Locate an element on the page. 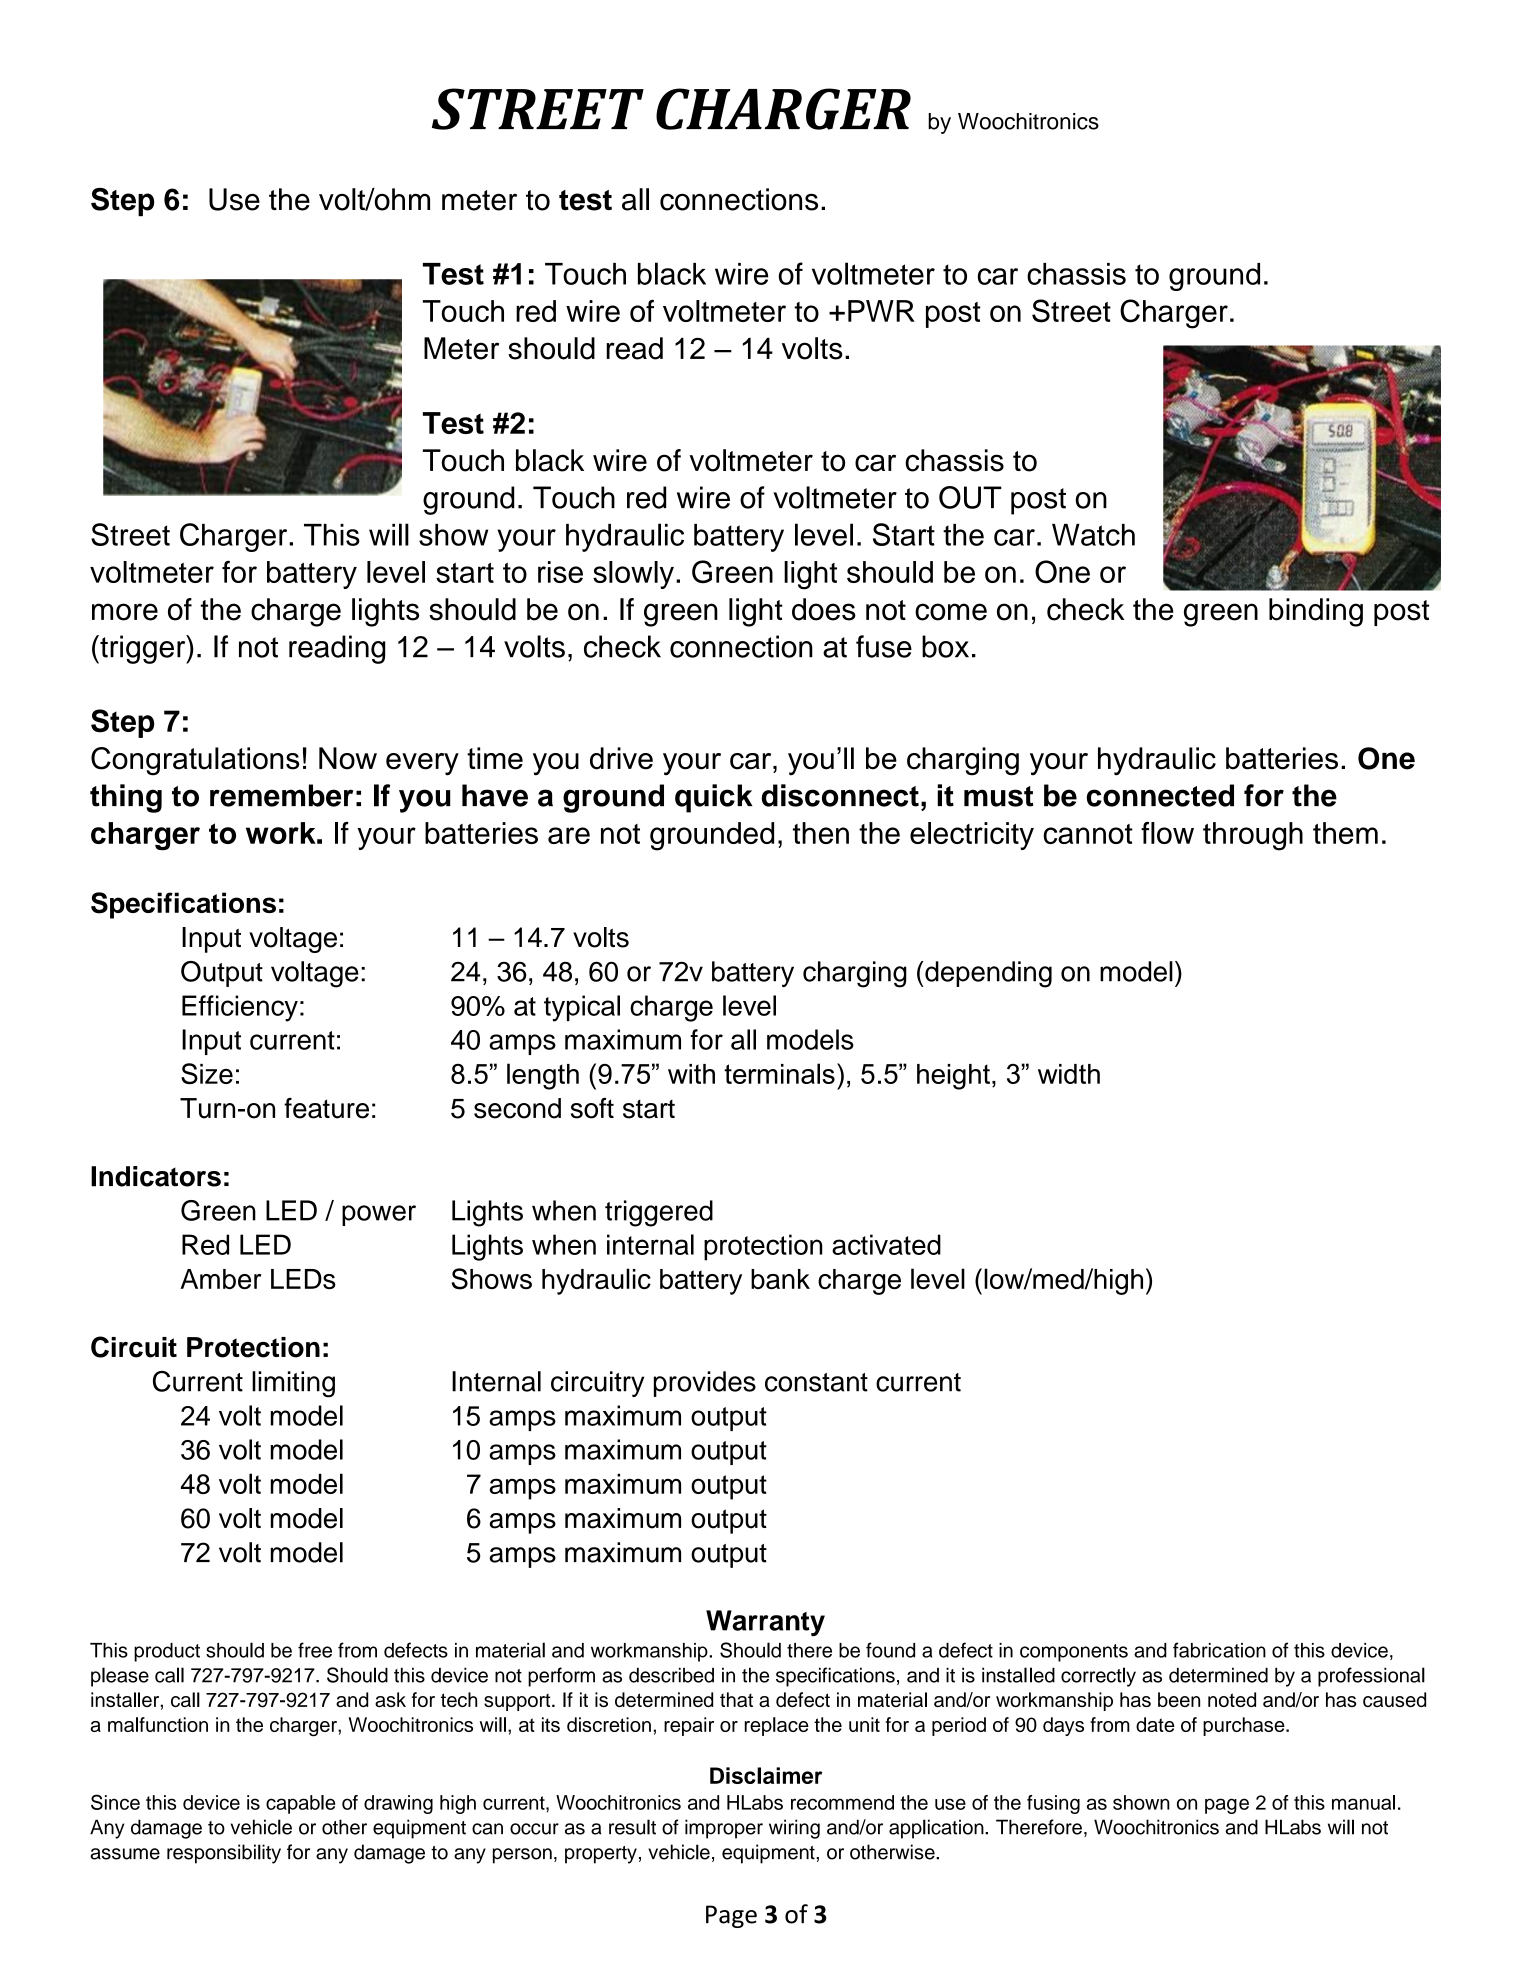 This image has height=1982, width=1531. PWR is located at coordinates (881, 311).
